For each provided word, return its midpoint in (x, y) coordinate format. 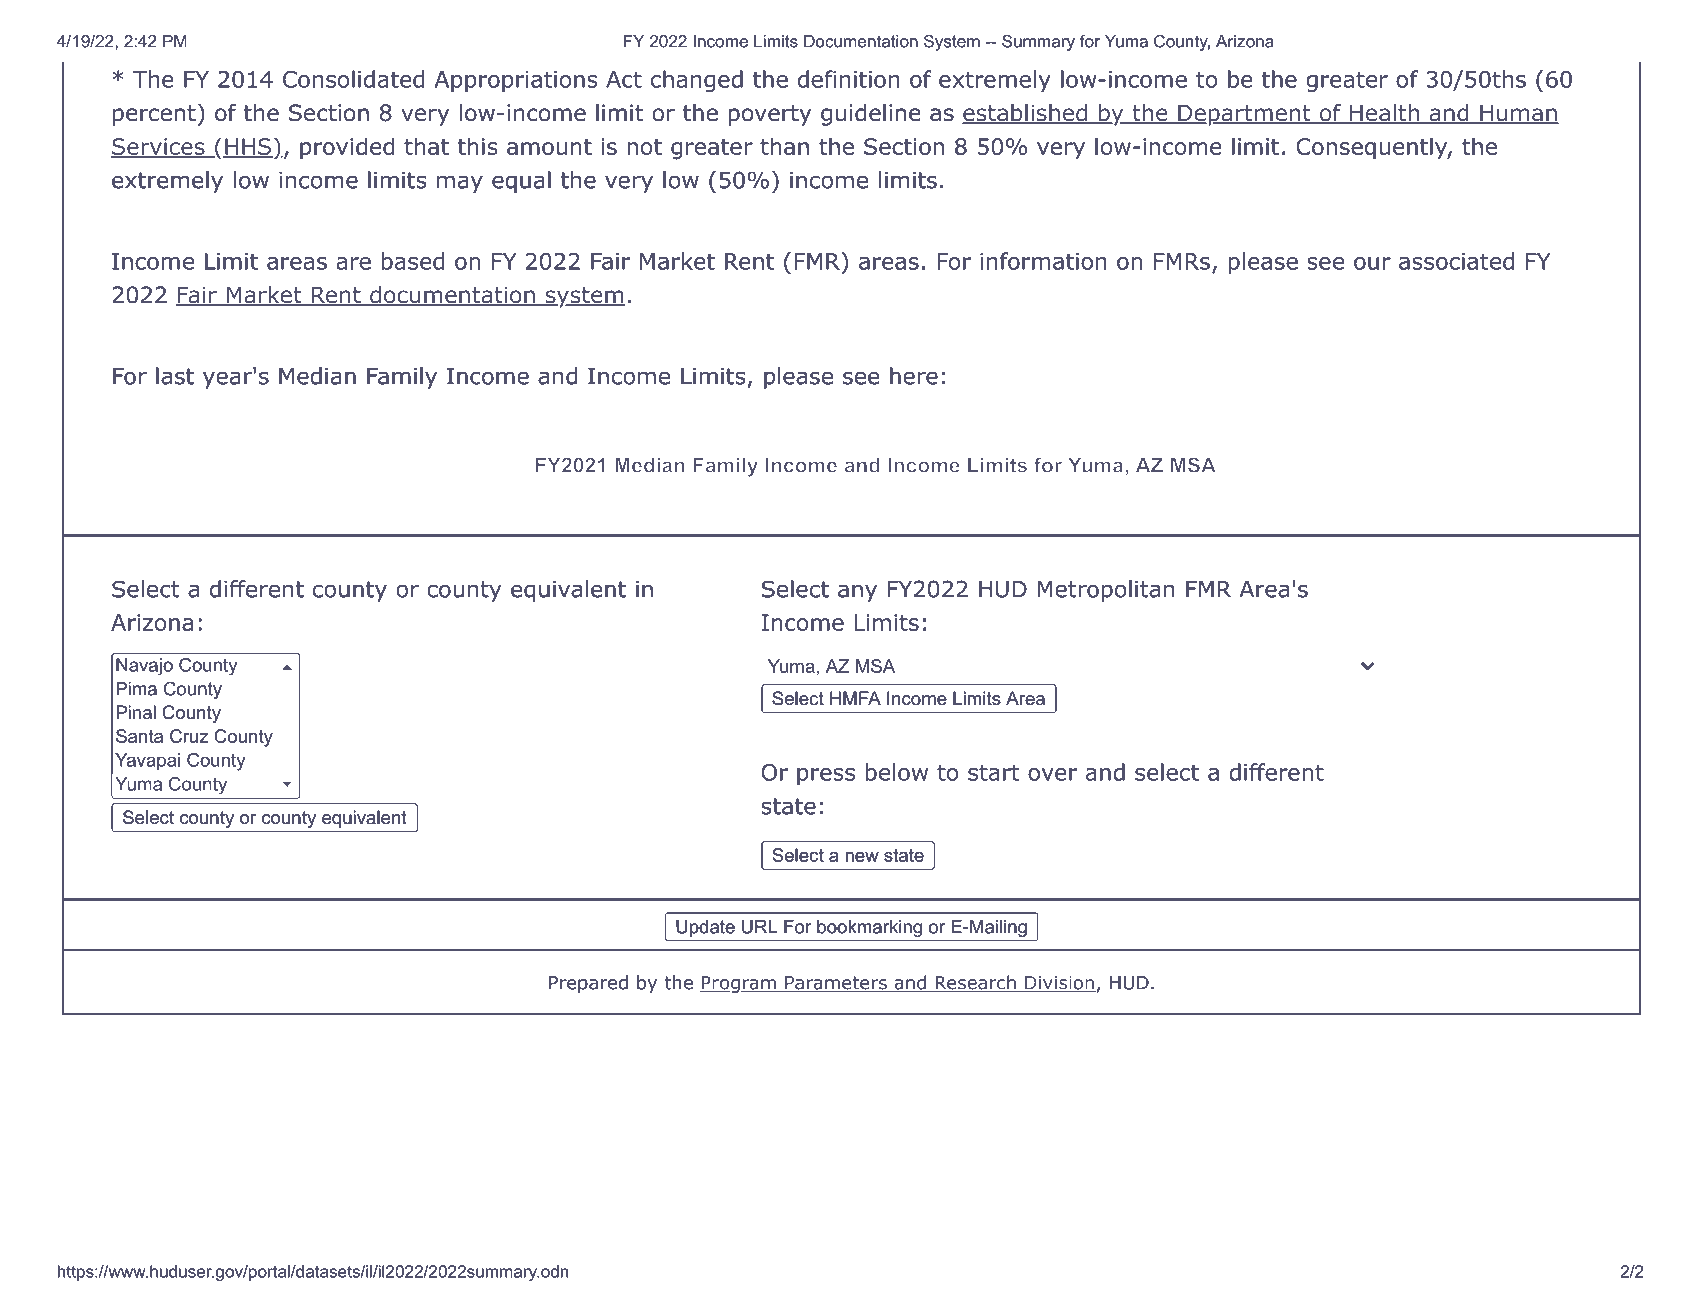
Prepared (588, 984)
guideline (871, 115)
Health (1384, 114)
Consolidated (353, 79)
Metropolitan (1106, 591)
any (857, 593)
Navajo (145, 666)
